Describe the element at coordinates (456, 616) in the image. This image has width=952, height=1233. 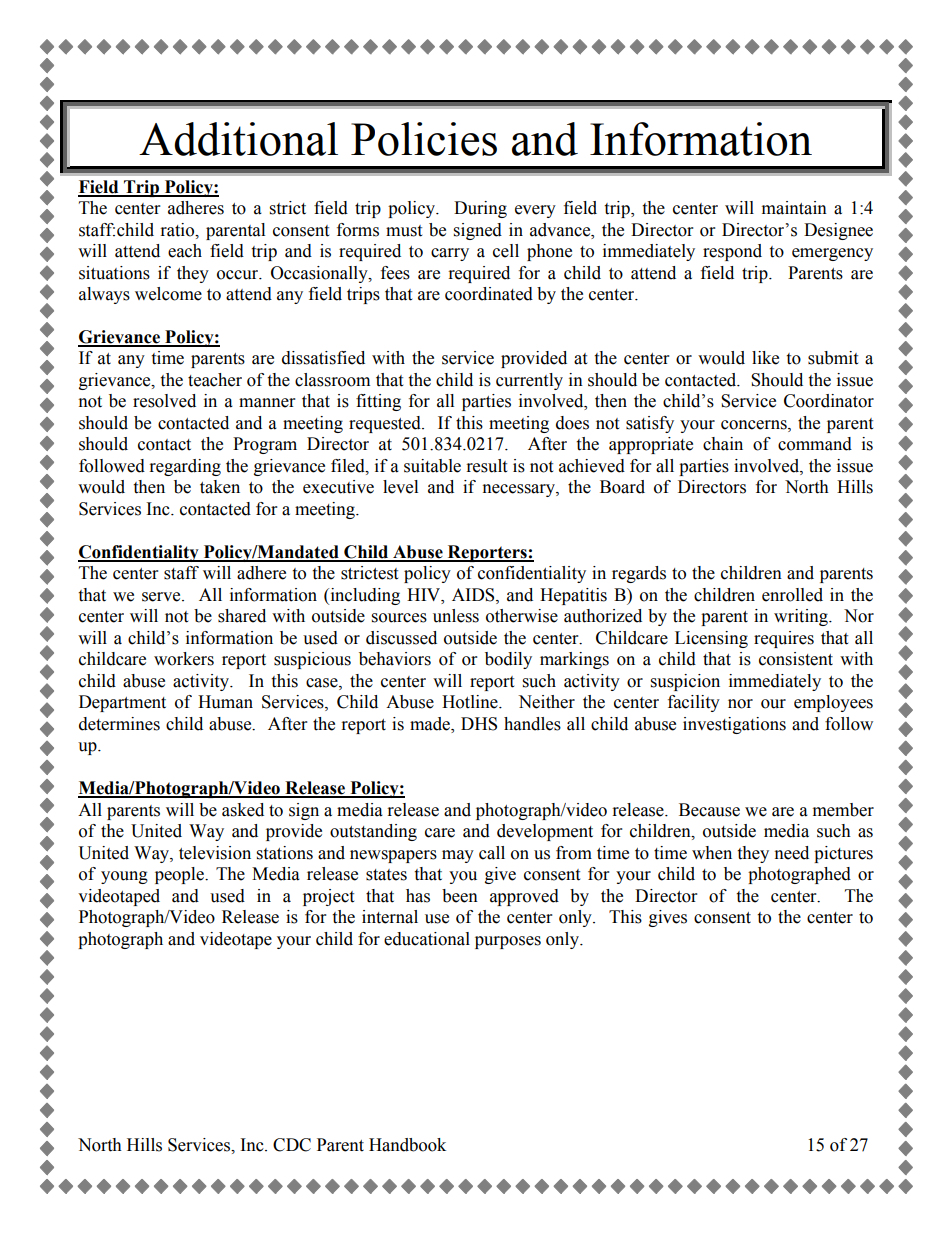
I see `unless` at that location.
